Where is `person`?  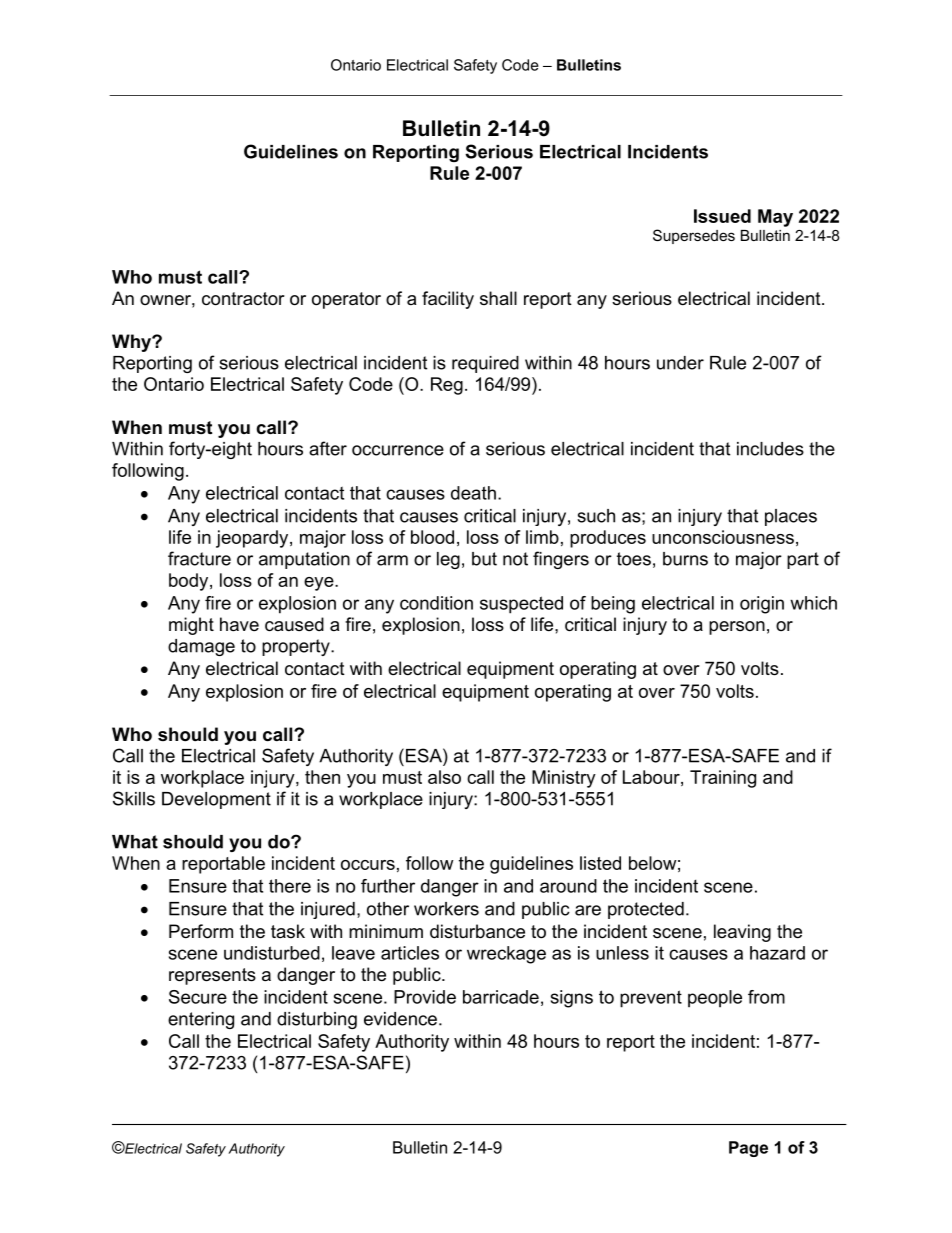 person is located at coordinates (737, 628).
